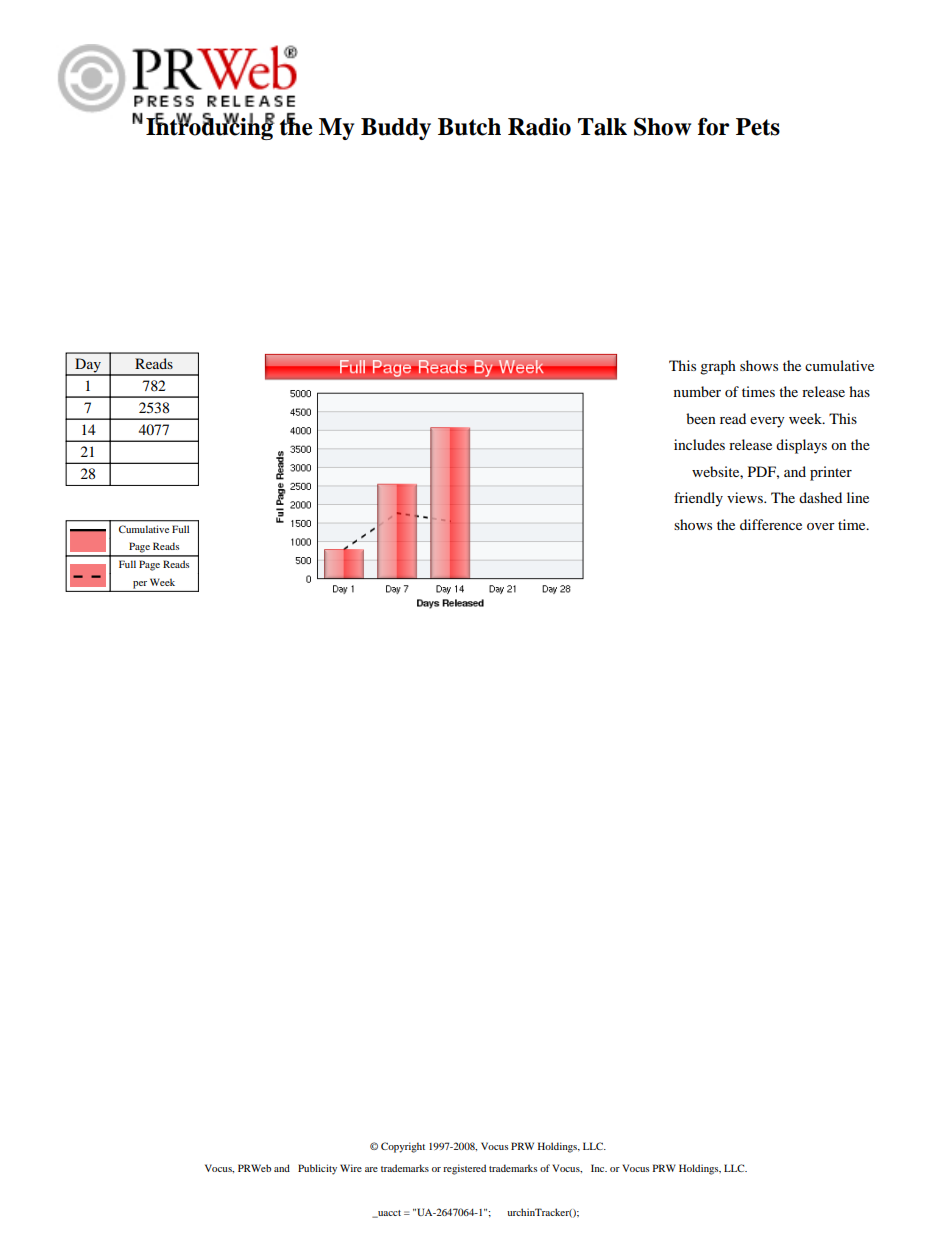 Image resolution: width=952 pixels, height=1233 pixels. Describe the element at coordinates (758, 127) in the screenshot. I see `Pets` at that location.
